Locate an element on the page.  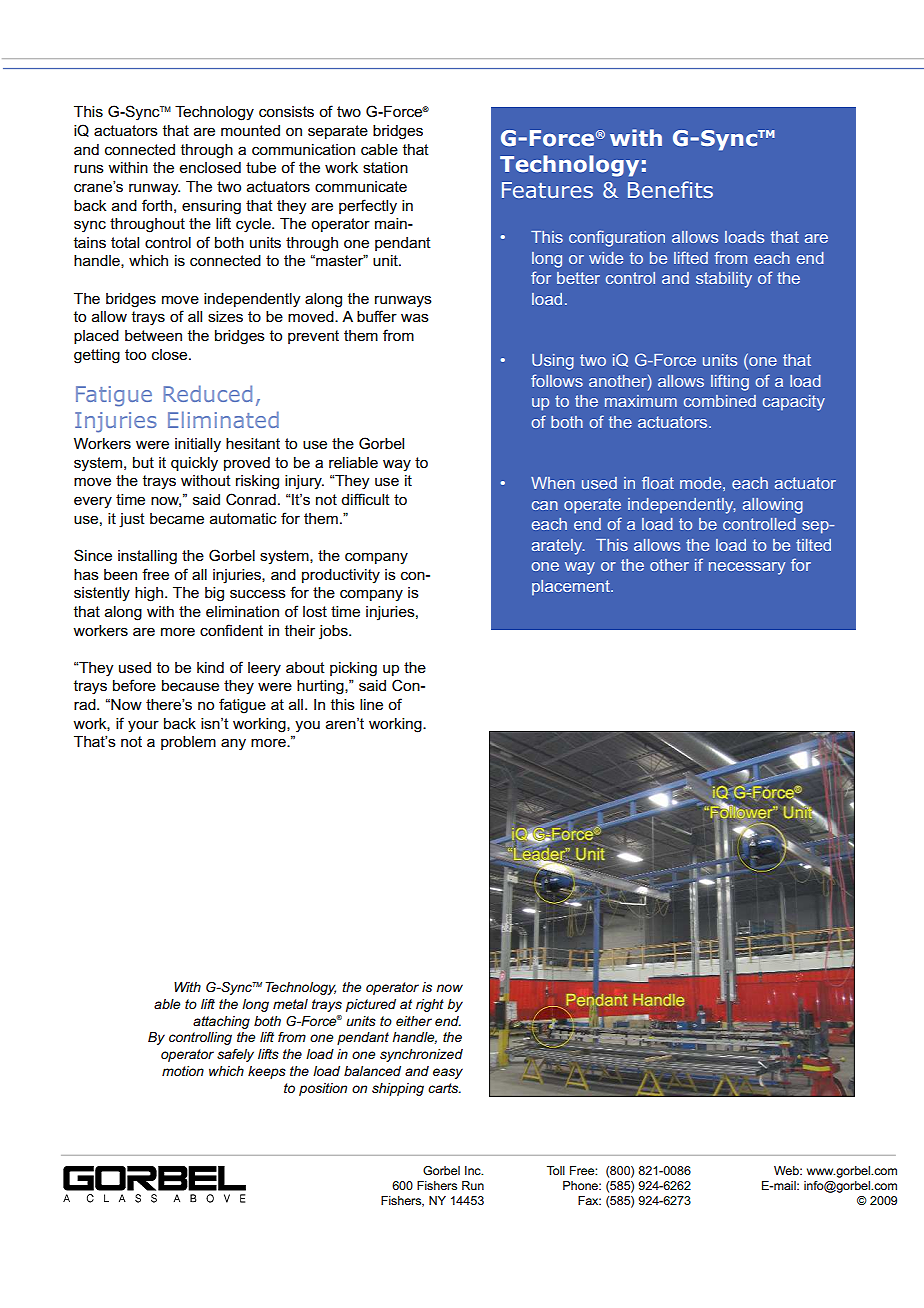
carts is located at coordinates (444, 1088).
